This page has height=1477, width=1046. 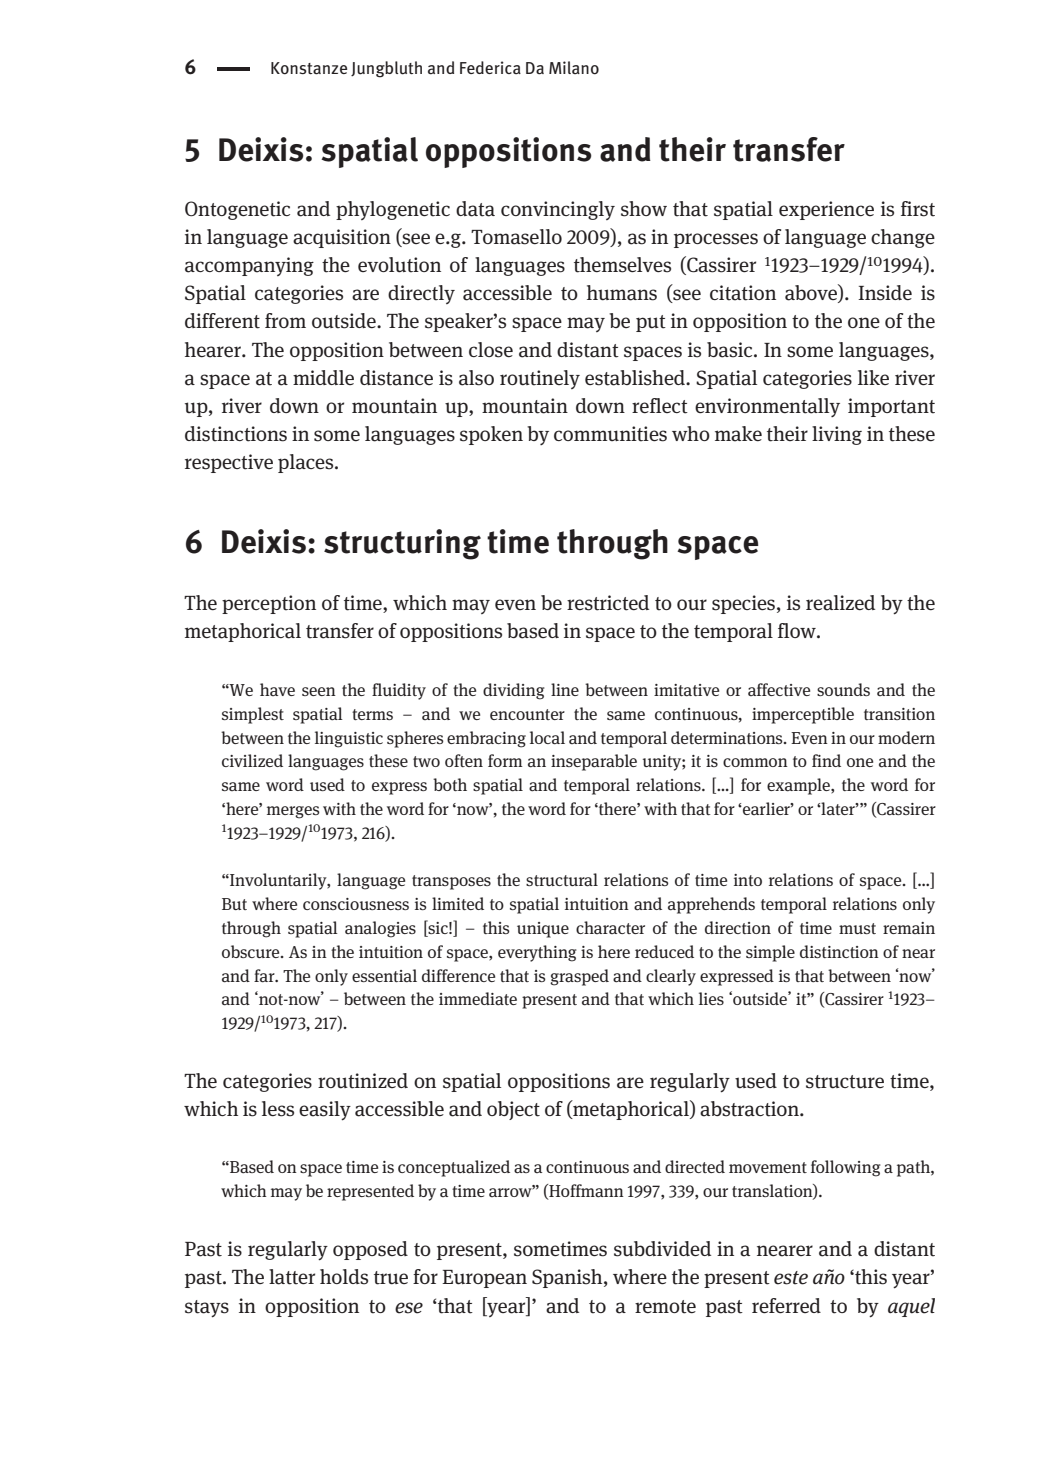 I want to click on must, so click(x=857, y=928).
